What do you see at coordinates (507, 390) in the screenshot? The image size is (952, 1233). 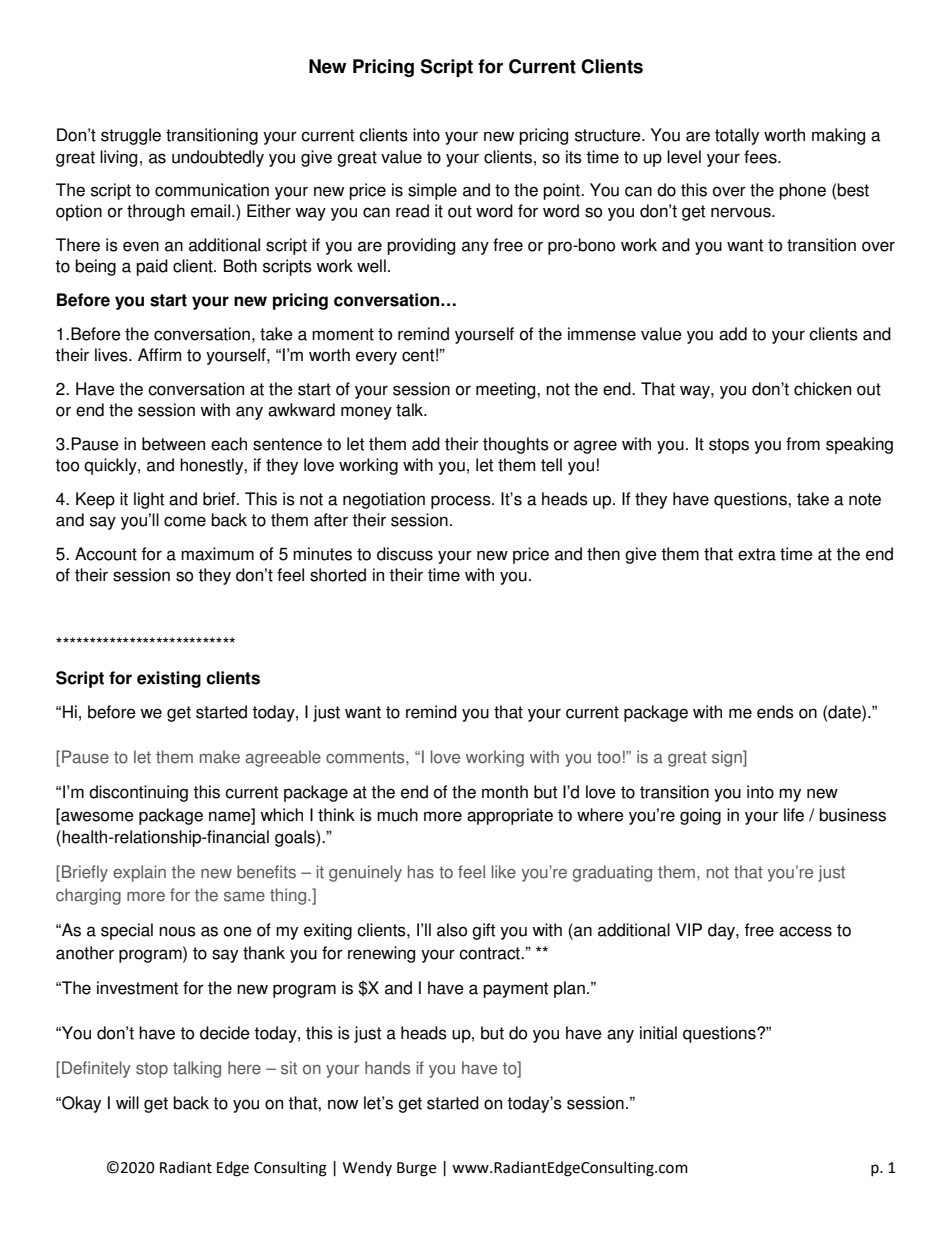 I see `meeting` at bounding box center [507, 390].
